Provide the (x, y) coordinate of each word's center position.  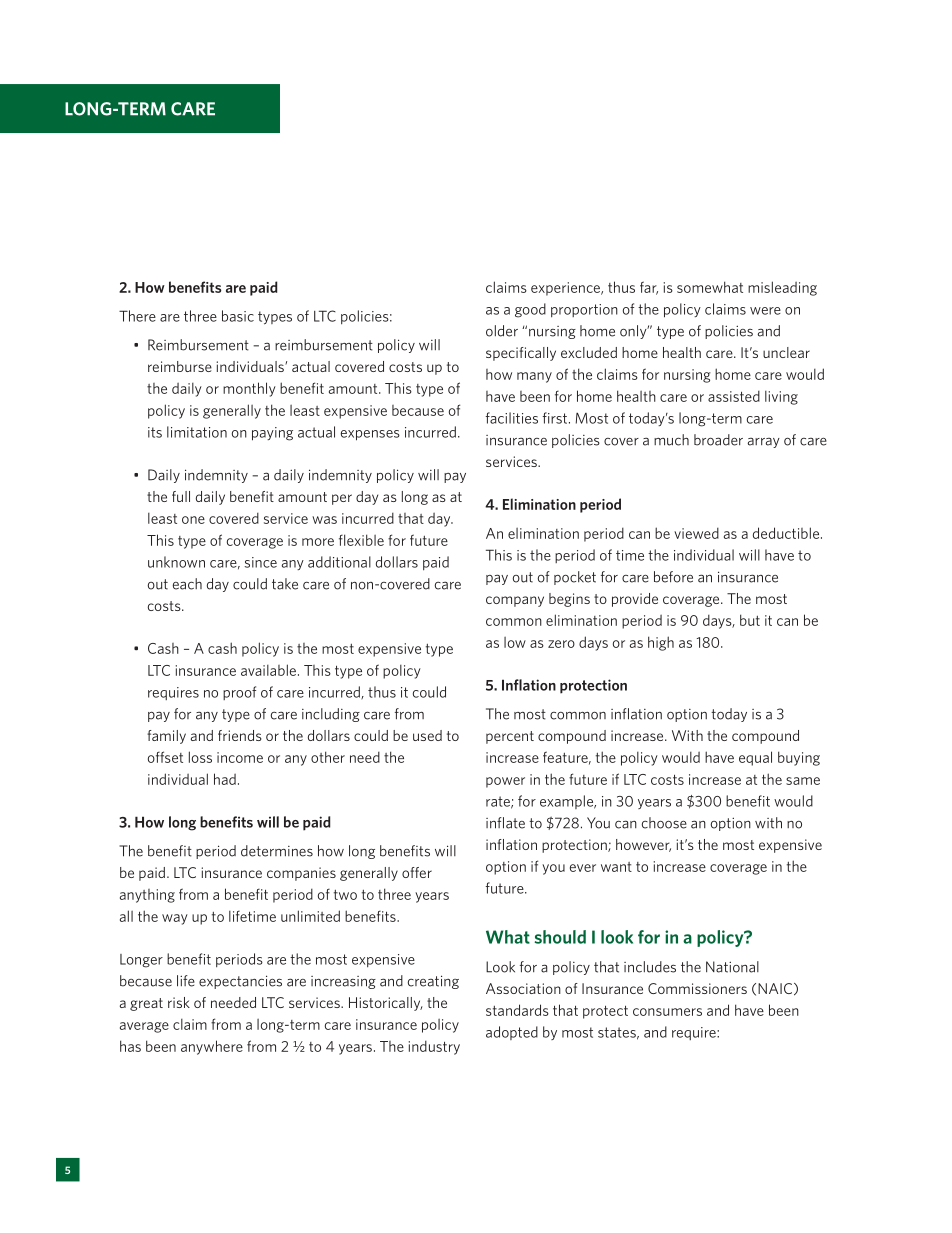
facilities (512, 418)
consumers (667, 1012)
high (661, 643)
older (502, 331)
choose (664, 823)
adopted (512, 1033)
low (515, 642)
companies (301, 874)
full (181, 496)
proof (239, 693)
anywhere (212, 1047)
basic (238, 316)
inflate (505, 823)
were (765, 311)
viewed (696, 533)
